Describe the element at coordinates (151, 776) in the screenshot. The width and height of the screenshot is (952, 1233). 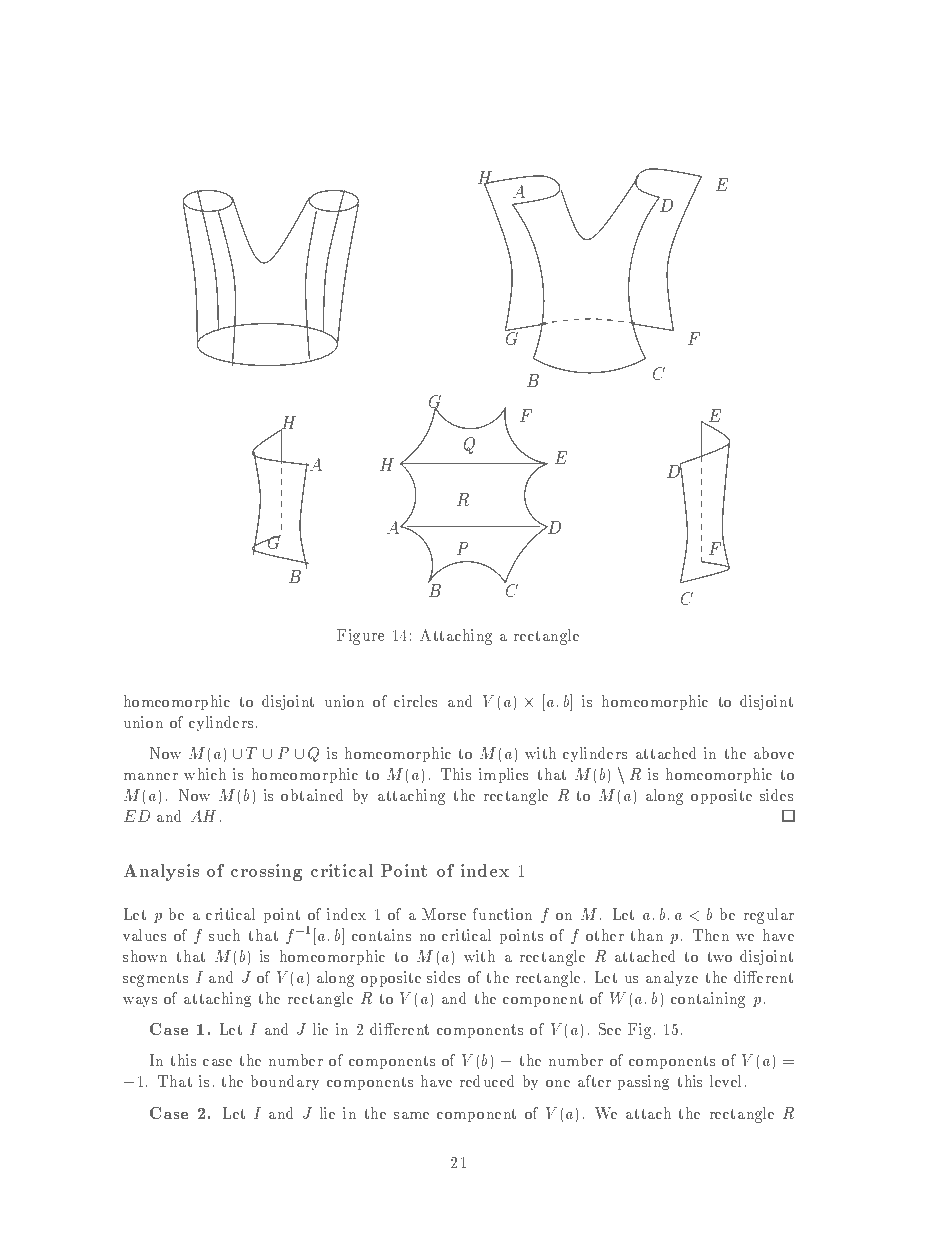
I see `manner` at that location.
